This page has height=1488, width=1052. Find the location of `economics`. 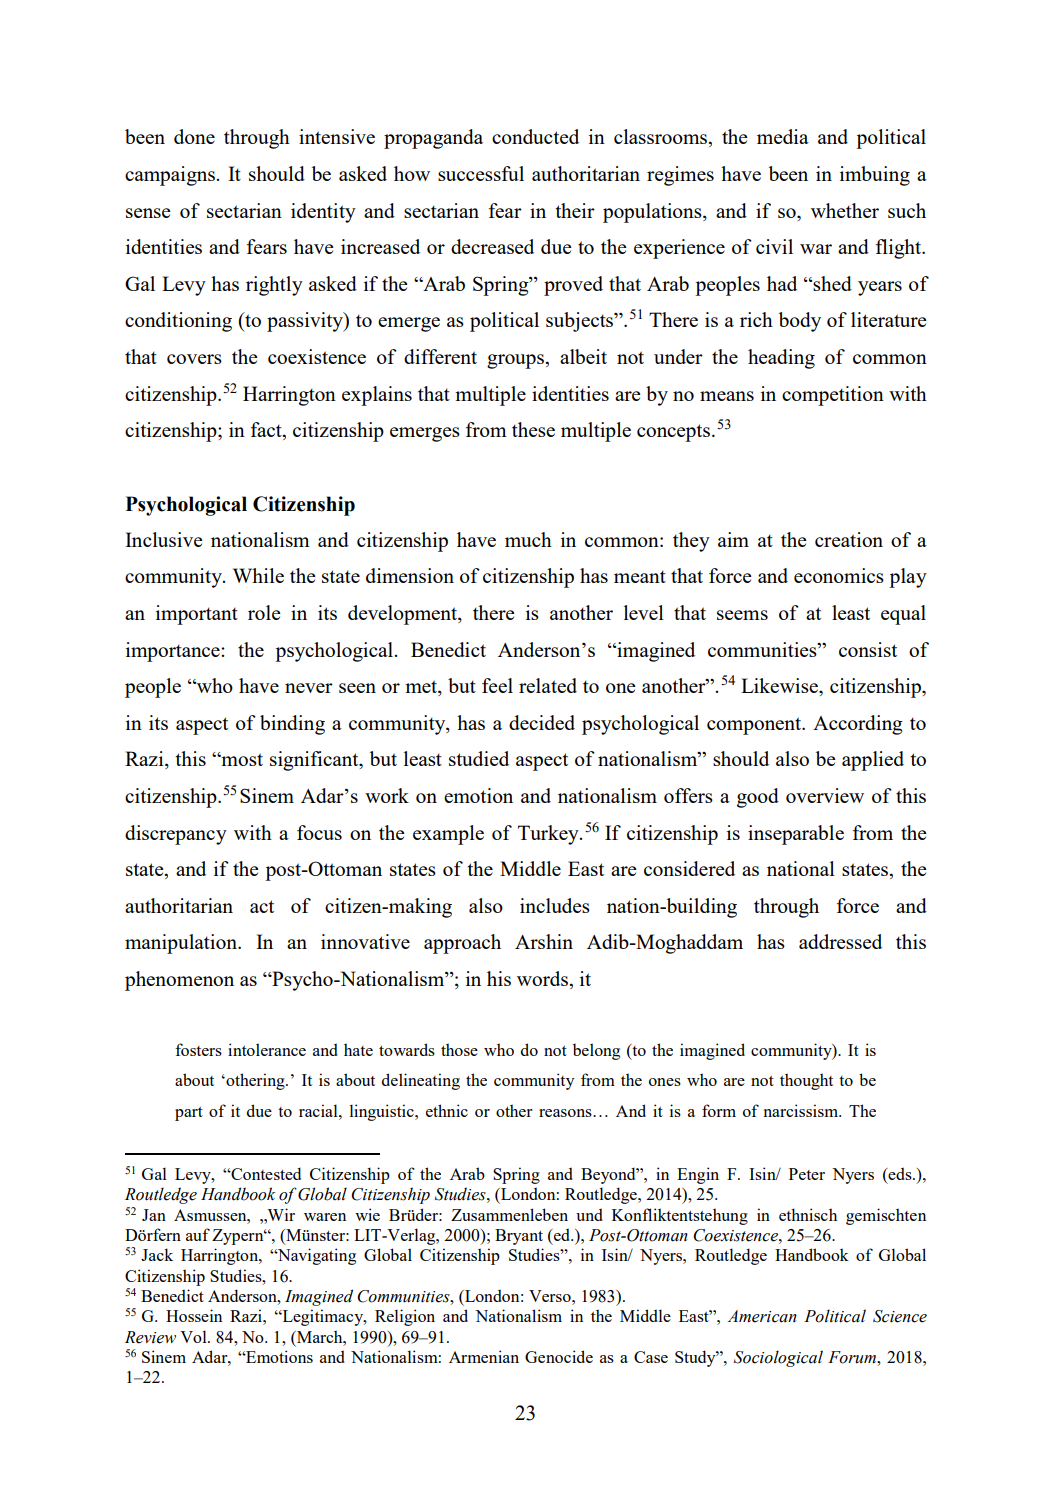

economics is located at coordinates (839, 575).
